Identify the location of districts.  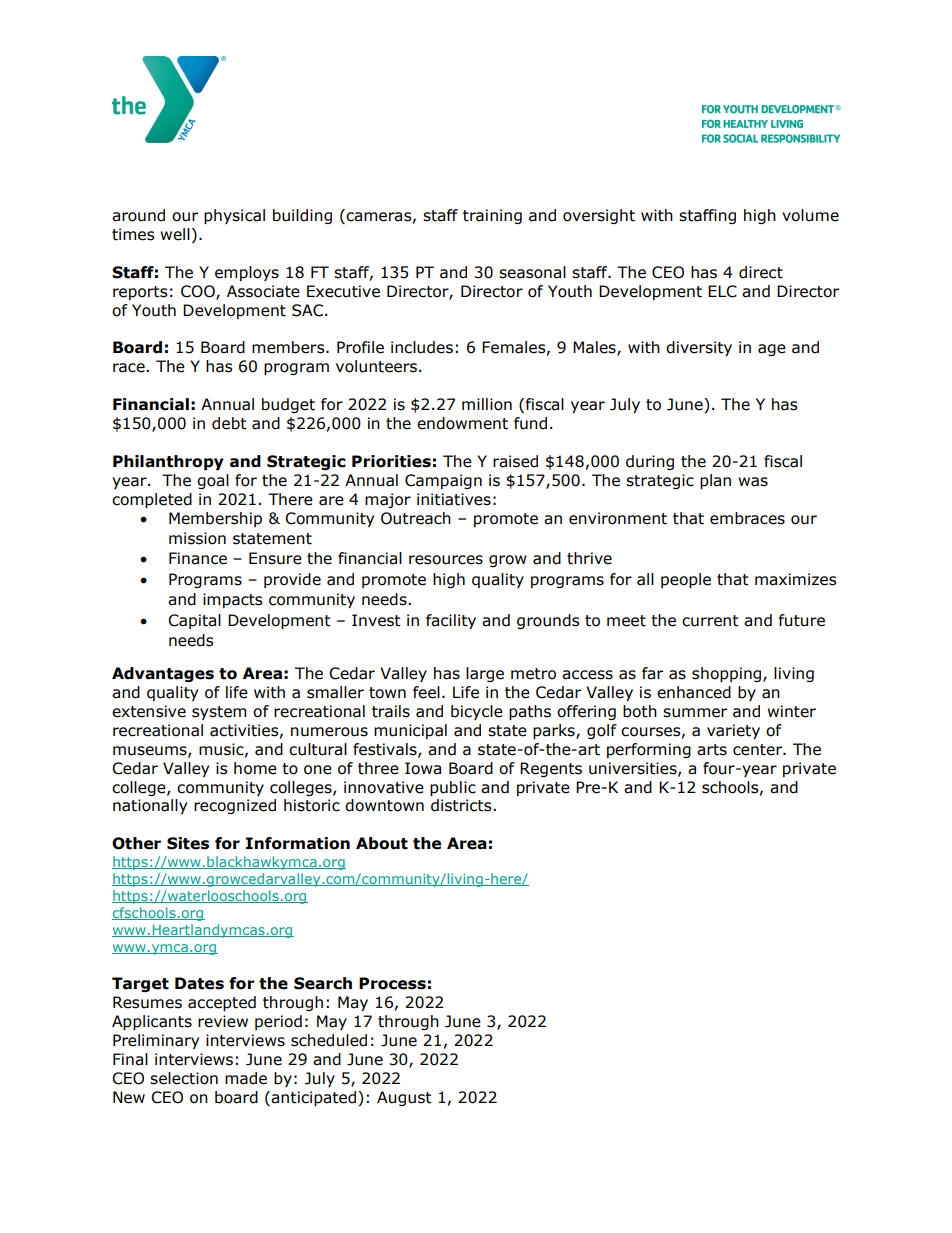
(462, 805).
